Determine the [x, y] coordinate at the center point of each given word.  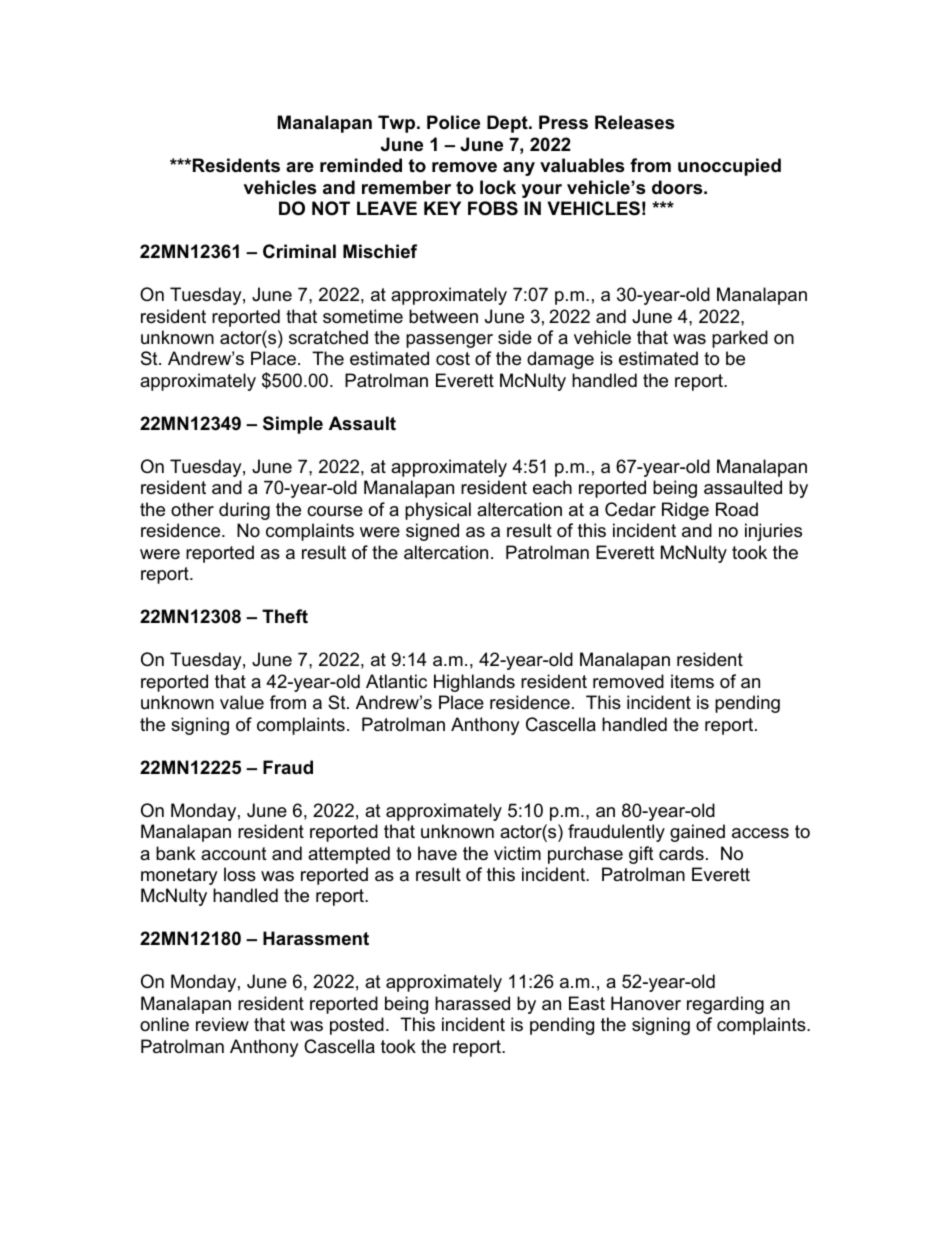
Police [453, 122]
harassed [472, 1003]
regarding [725, 1005]
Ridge [685, 511]
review [222, 1024]
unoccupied [729, 167]
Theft [285, 616]
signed [432, 532]
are [300, 167]
